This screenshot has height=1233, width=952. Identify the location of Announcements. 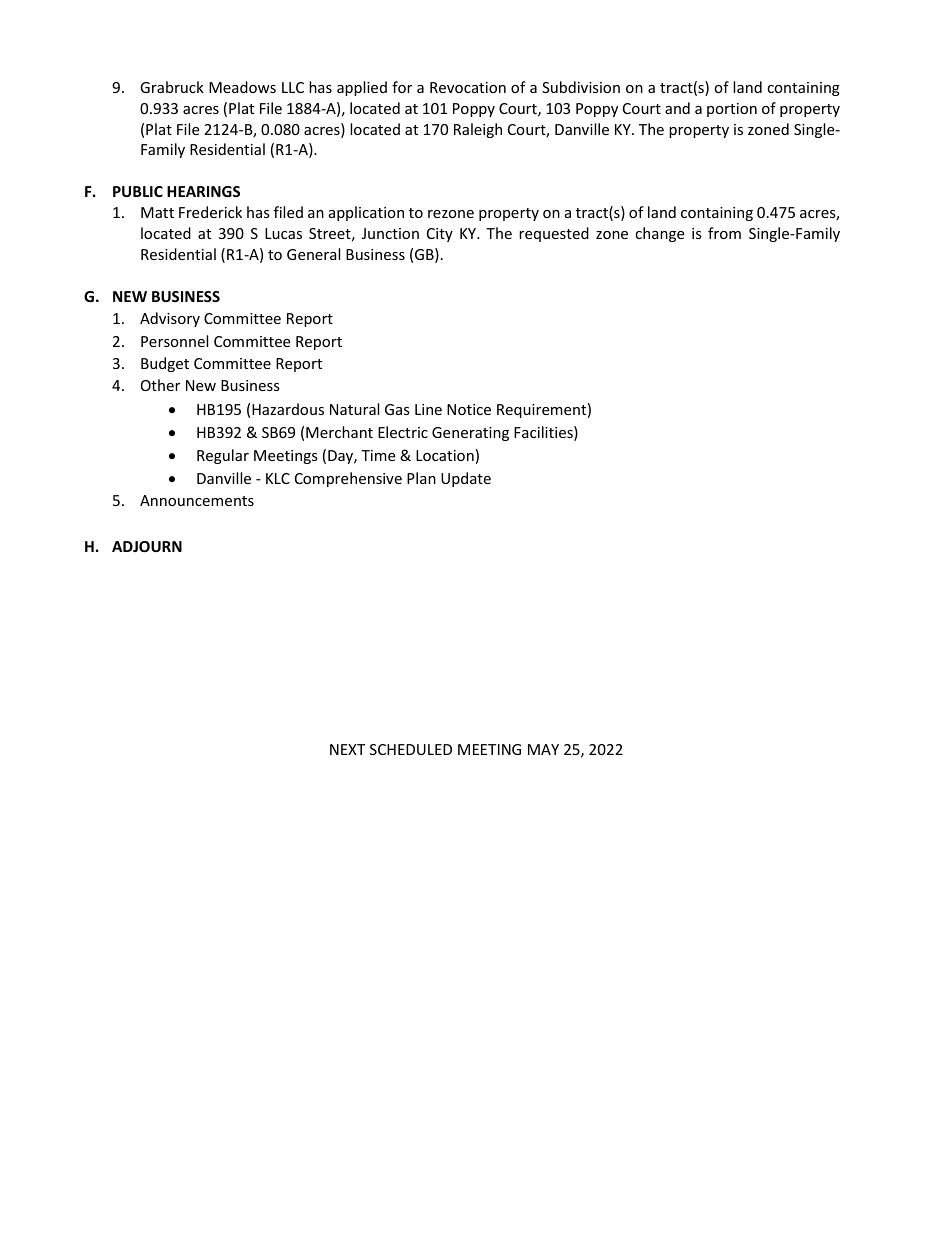
(197, 500).
